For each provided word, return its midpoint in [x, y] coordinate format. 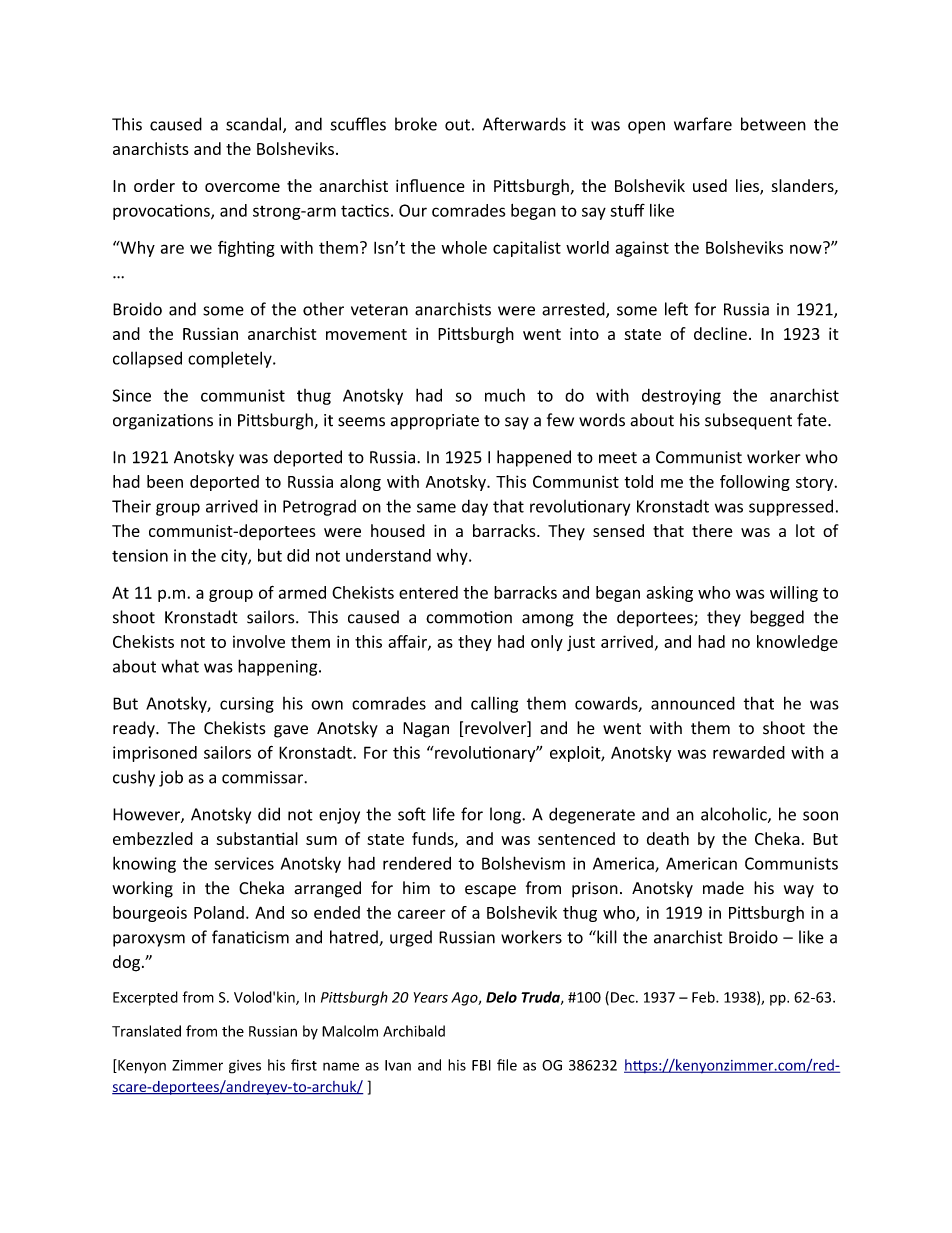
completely [231, 359]
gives [245, 1067]
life [444, 814]
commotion [469, 617]
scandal [255, 125]
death [668, 838]
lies [748, 187]
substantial [257, 838]
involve [259, 641]
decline [720, 333]
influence [430, 185]
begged [777, 618]
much [505, 395]
